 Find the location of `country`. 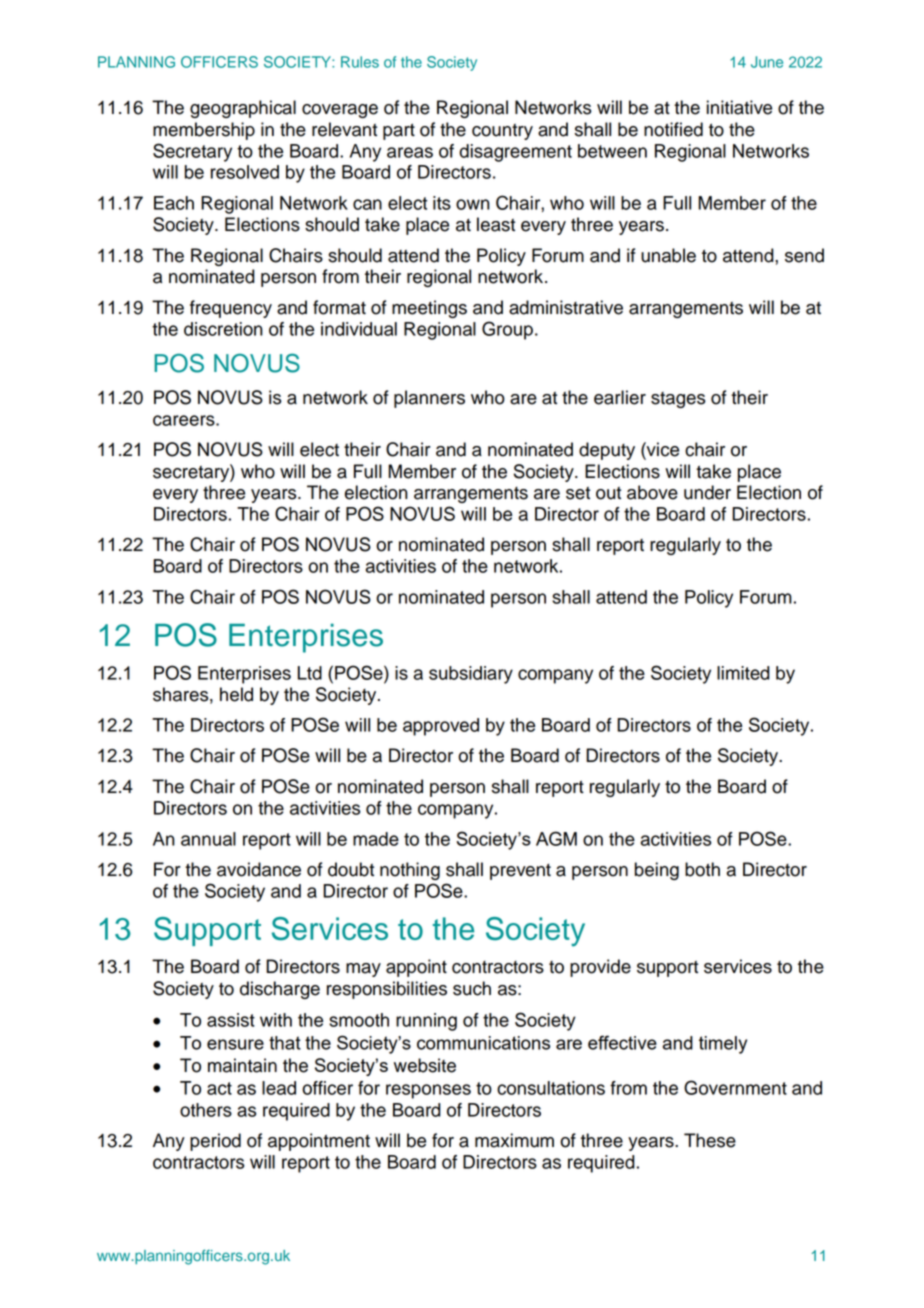

country is located at coordinates (502, 132).
